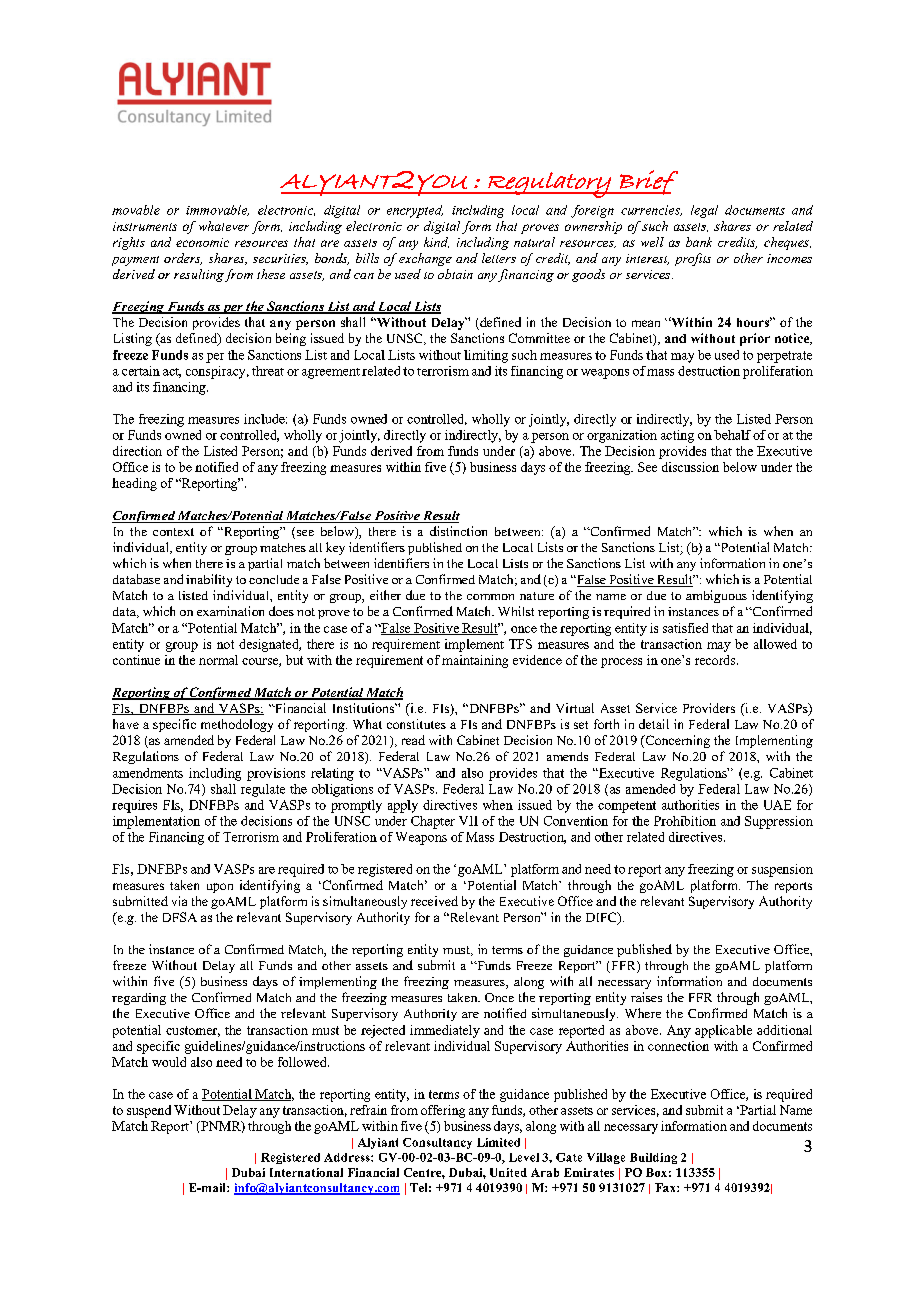  I want to click on context, so click(173, 532).
